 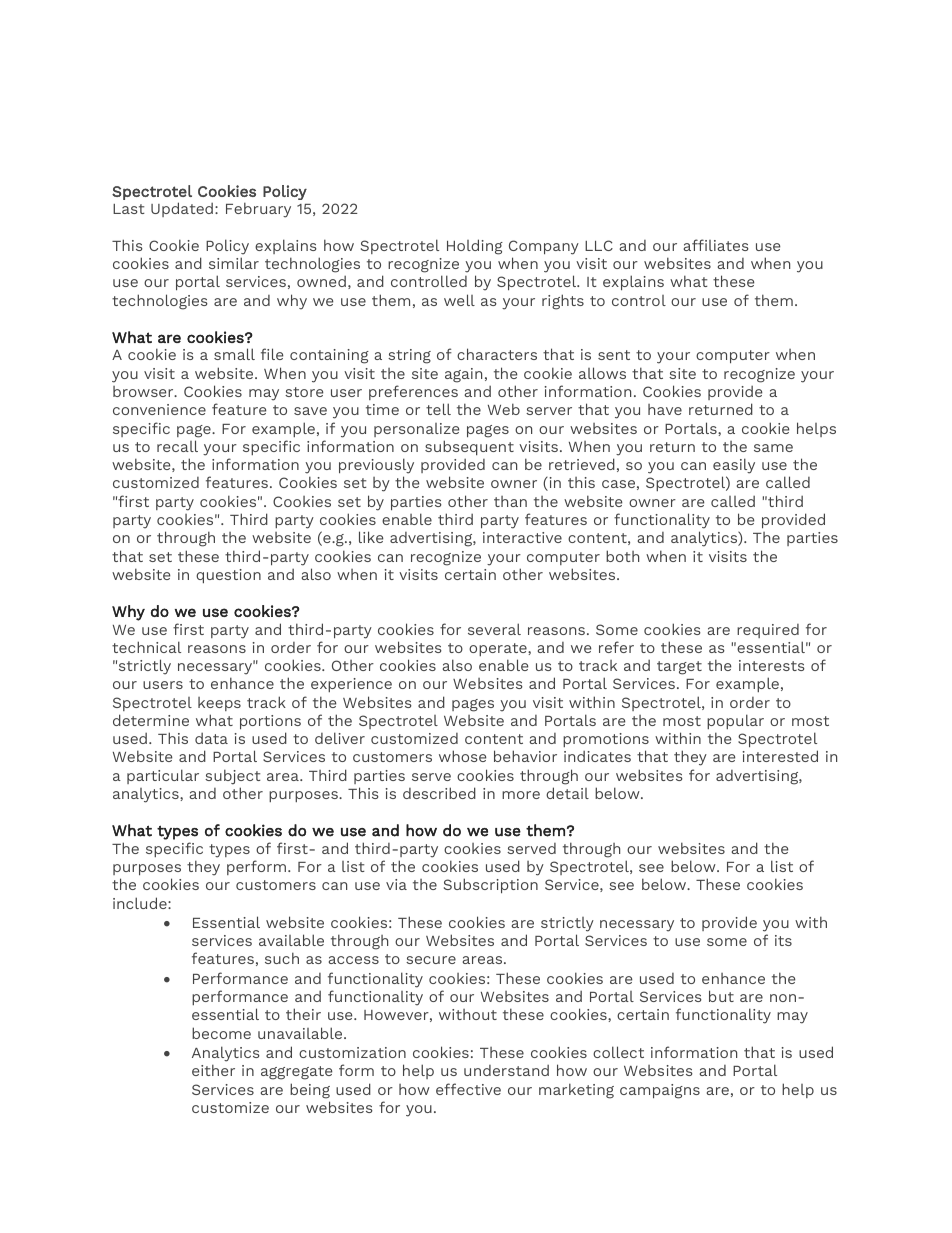 What do you see at coordinates (679, 668) in the screenshot?
I see `target` at bounding box center [679, 668].
